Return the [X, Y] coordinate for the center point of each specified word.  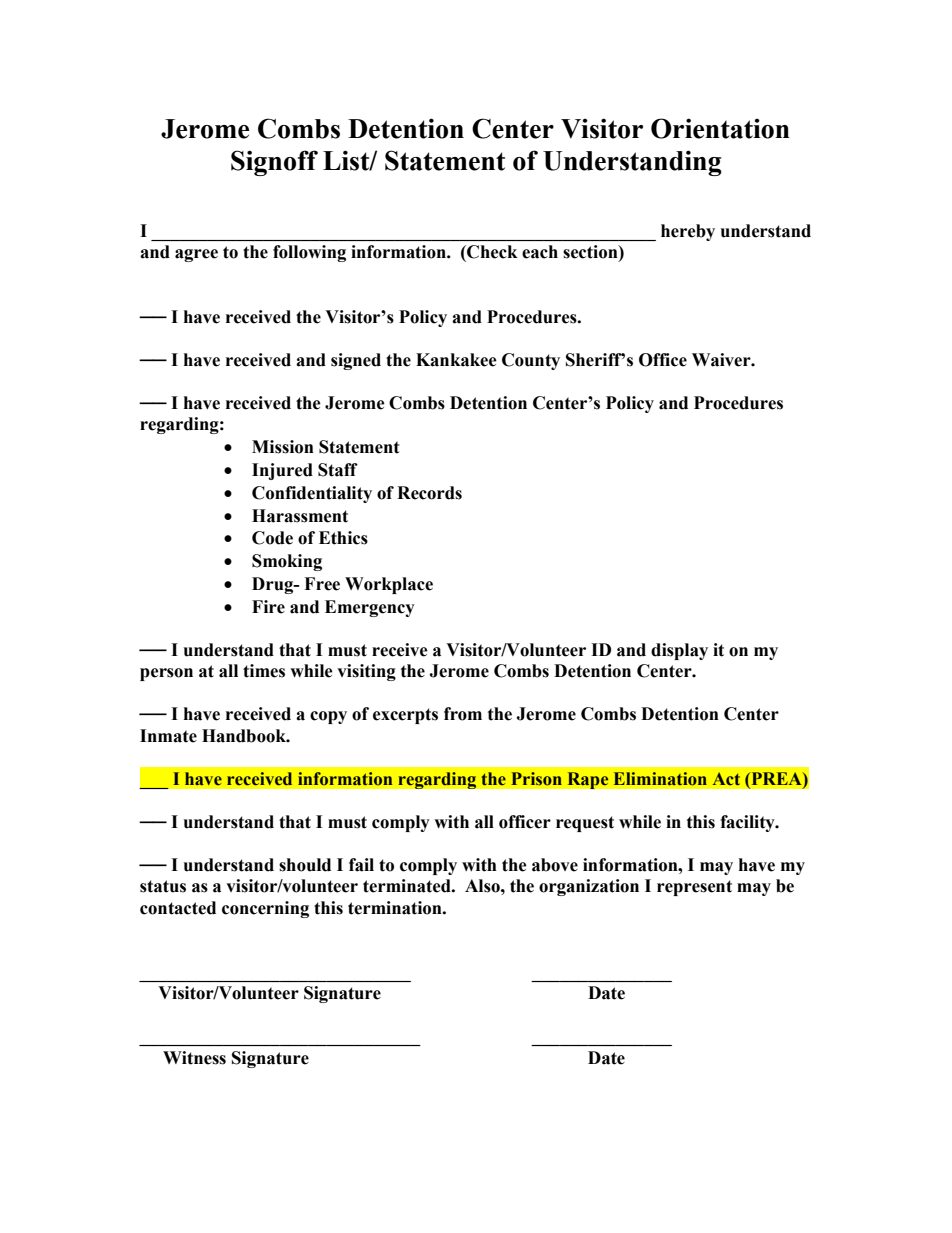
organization [589, 887]
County [531, 361]
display [679, 651]
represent [694, 888]
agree [196, 255]
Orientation [720, 128]
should [305, 865]
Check [491, 252]
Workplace [389, 585]
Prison [536, 779]
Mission [283, 447]
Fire [268, 607]
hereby [688, 232]
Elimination [660, 779]
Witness [194, 1058]
